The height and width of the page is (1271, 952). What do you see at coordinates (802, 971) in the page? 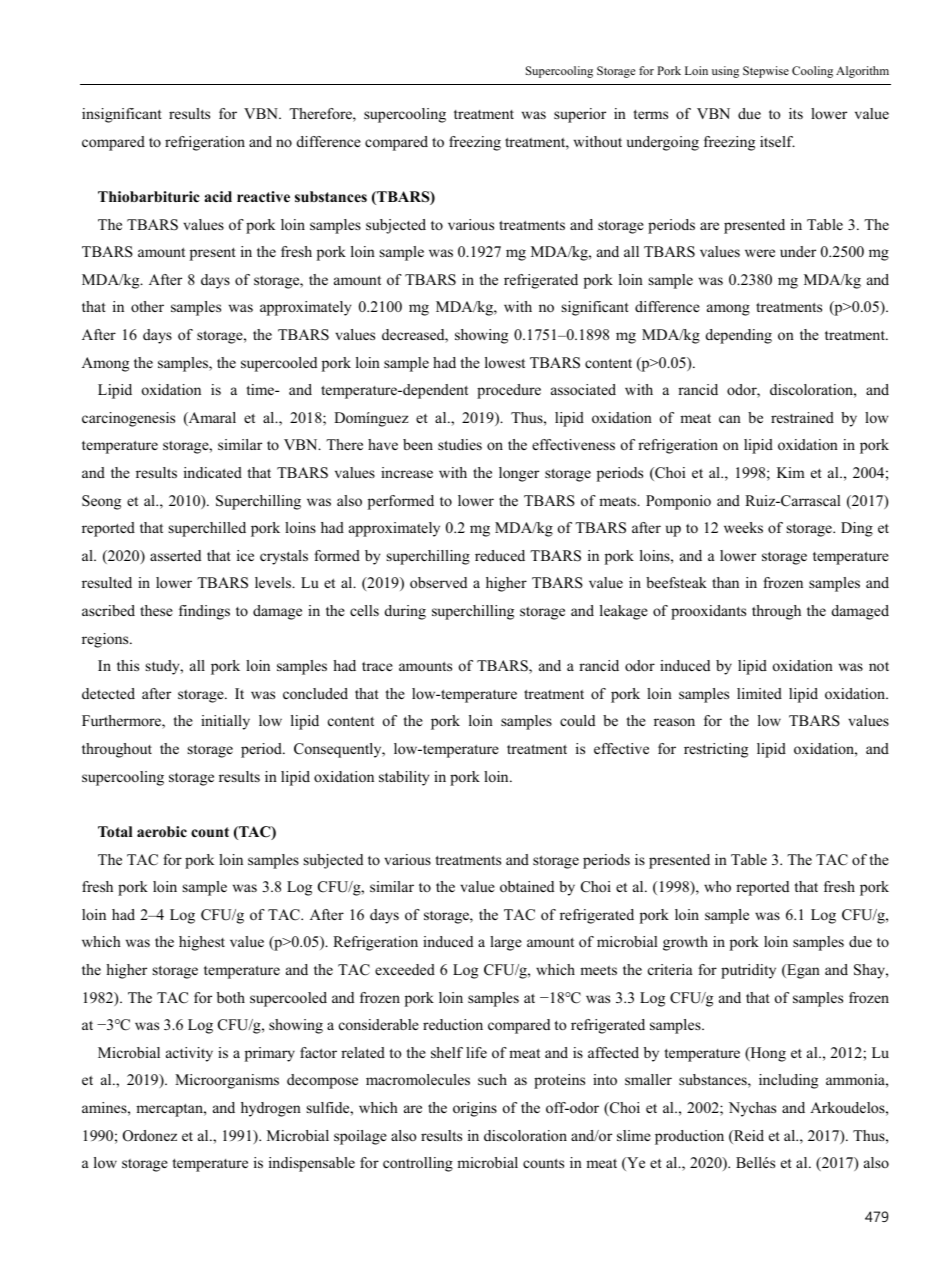
I see `Egan` at bounding box center [802, 971].
